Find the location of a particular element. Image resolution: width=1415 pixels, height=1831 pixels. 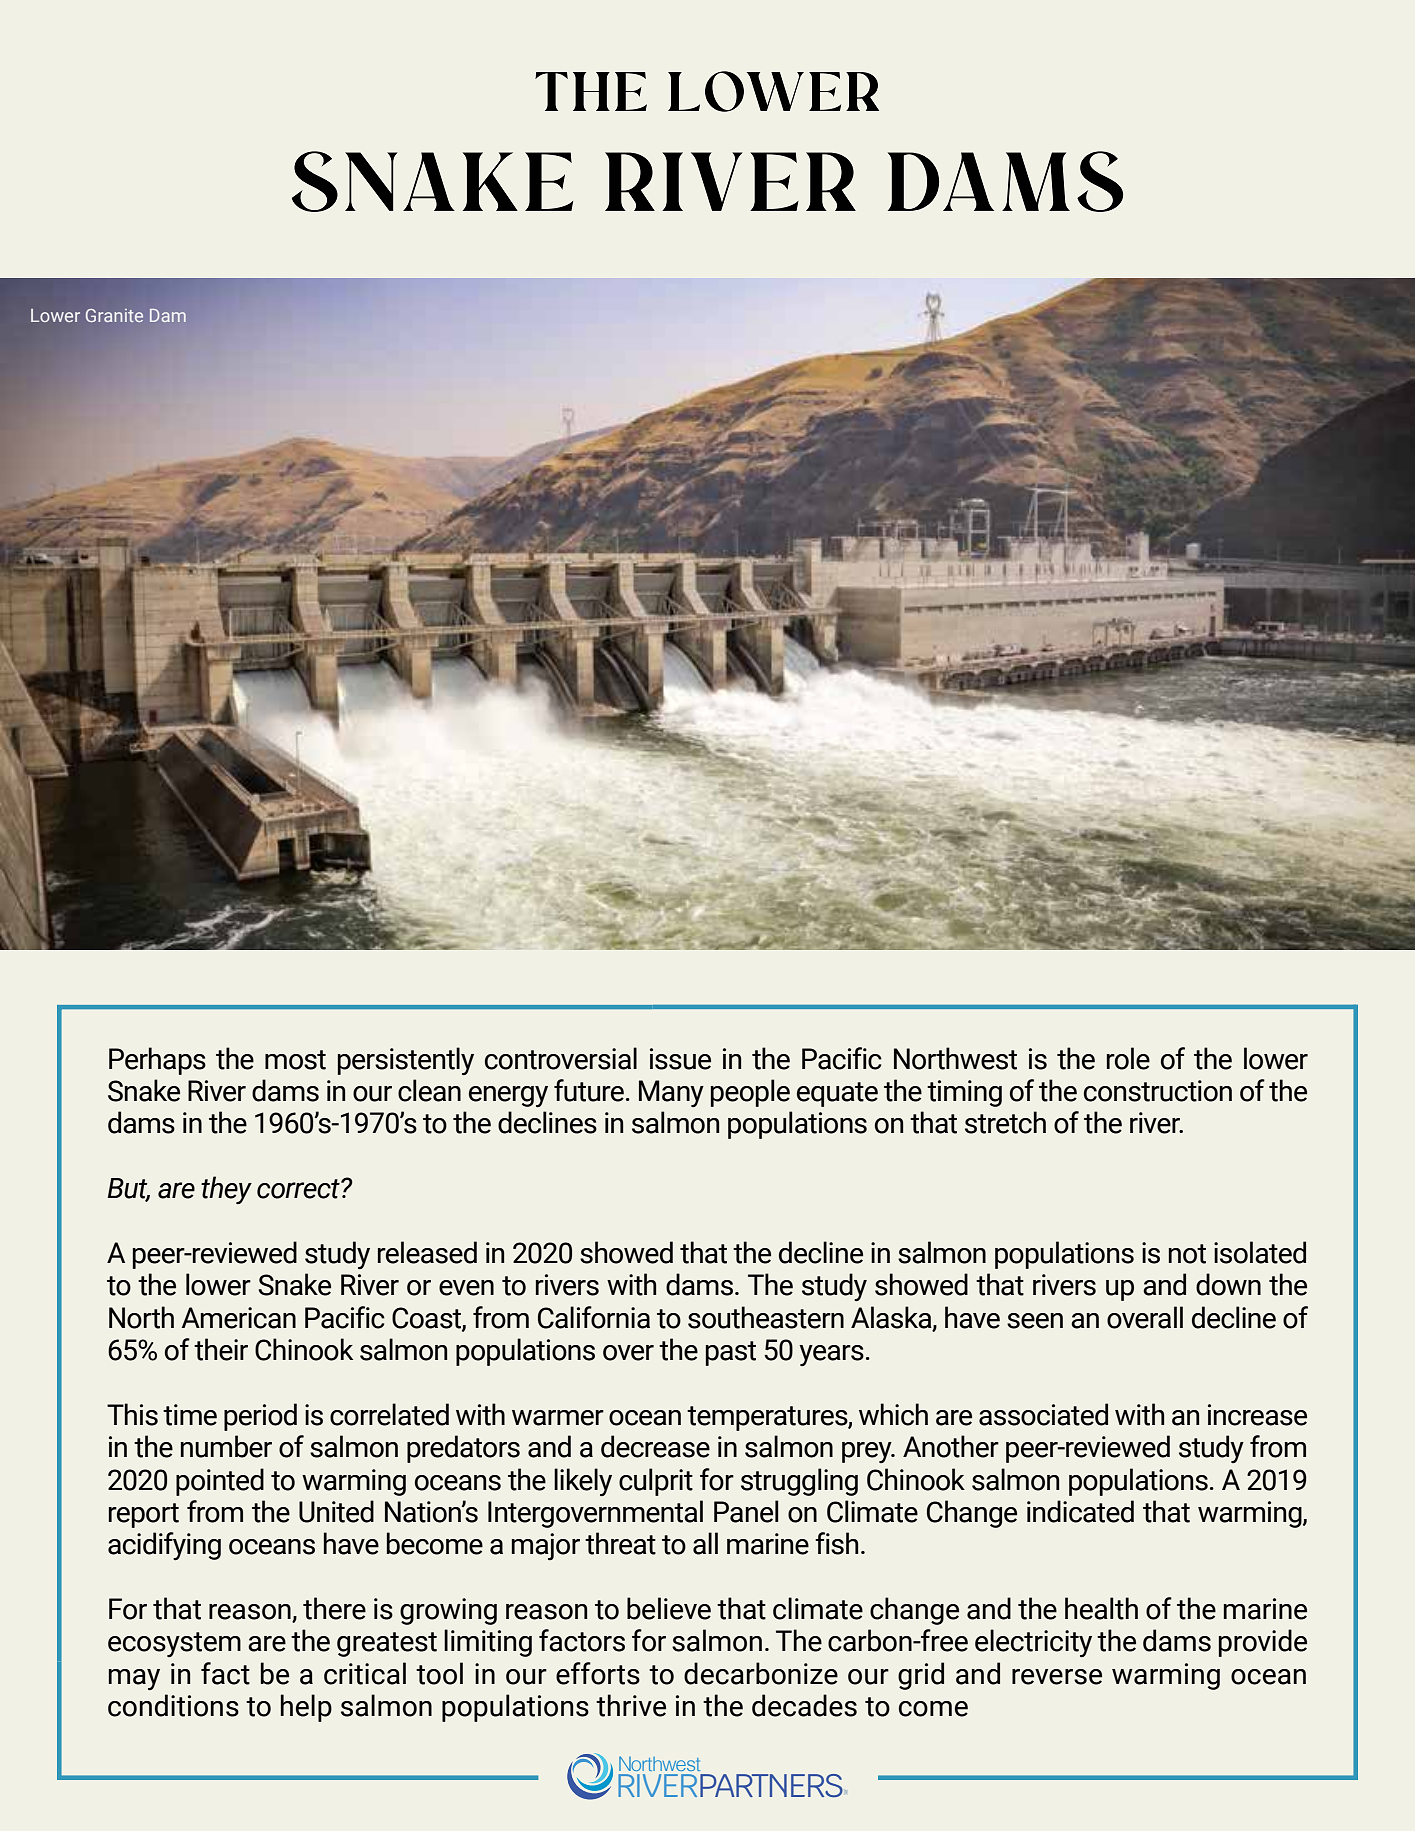

construction is located at coordinates (1158, 1091).
